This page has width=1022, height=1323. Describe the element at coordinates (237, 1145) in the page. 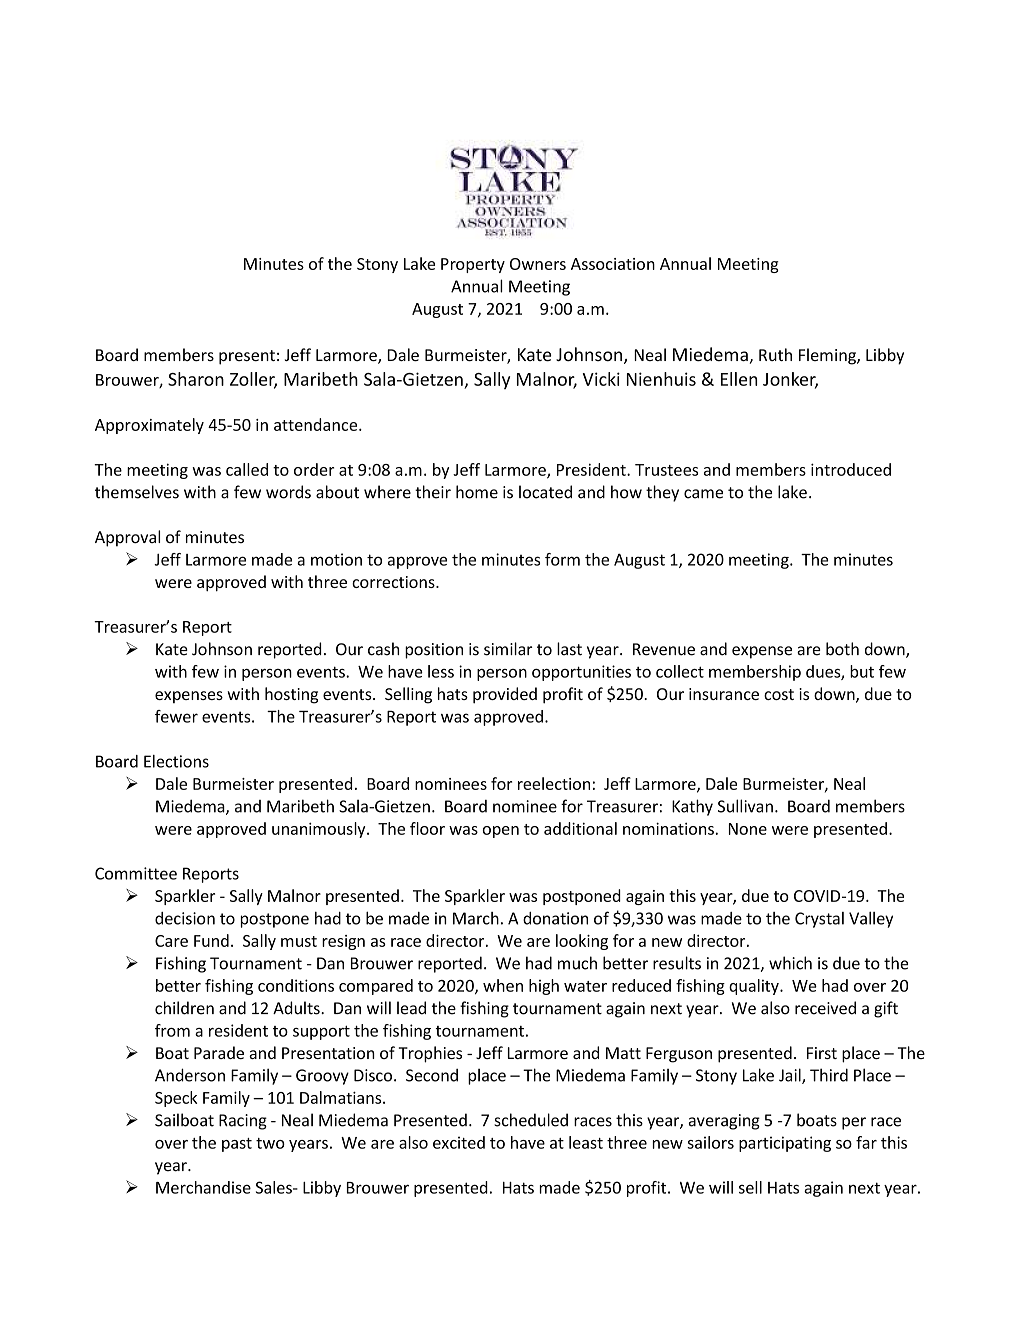

I see `past` at that location.
